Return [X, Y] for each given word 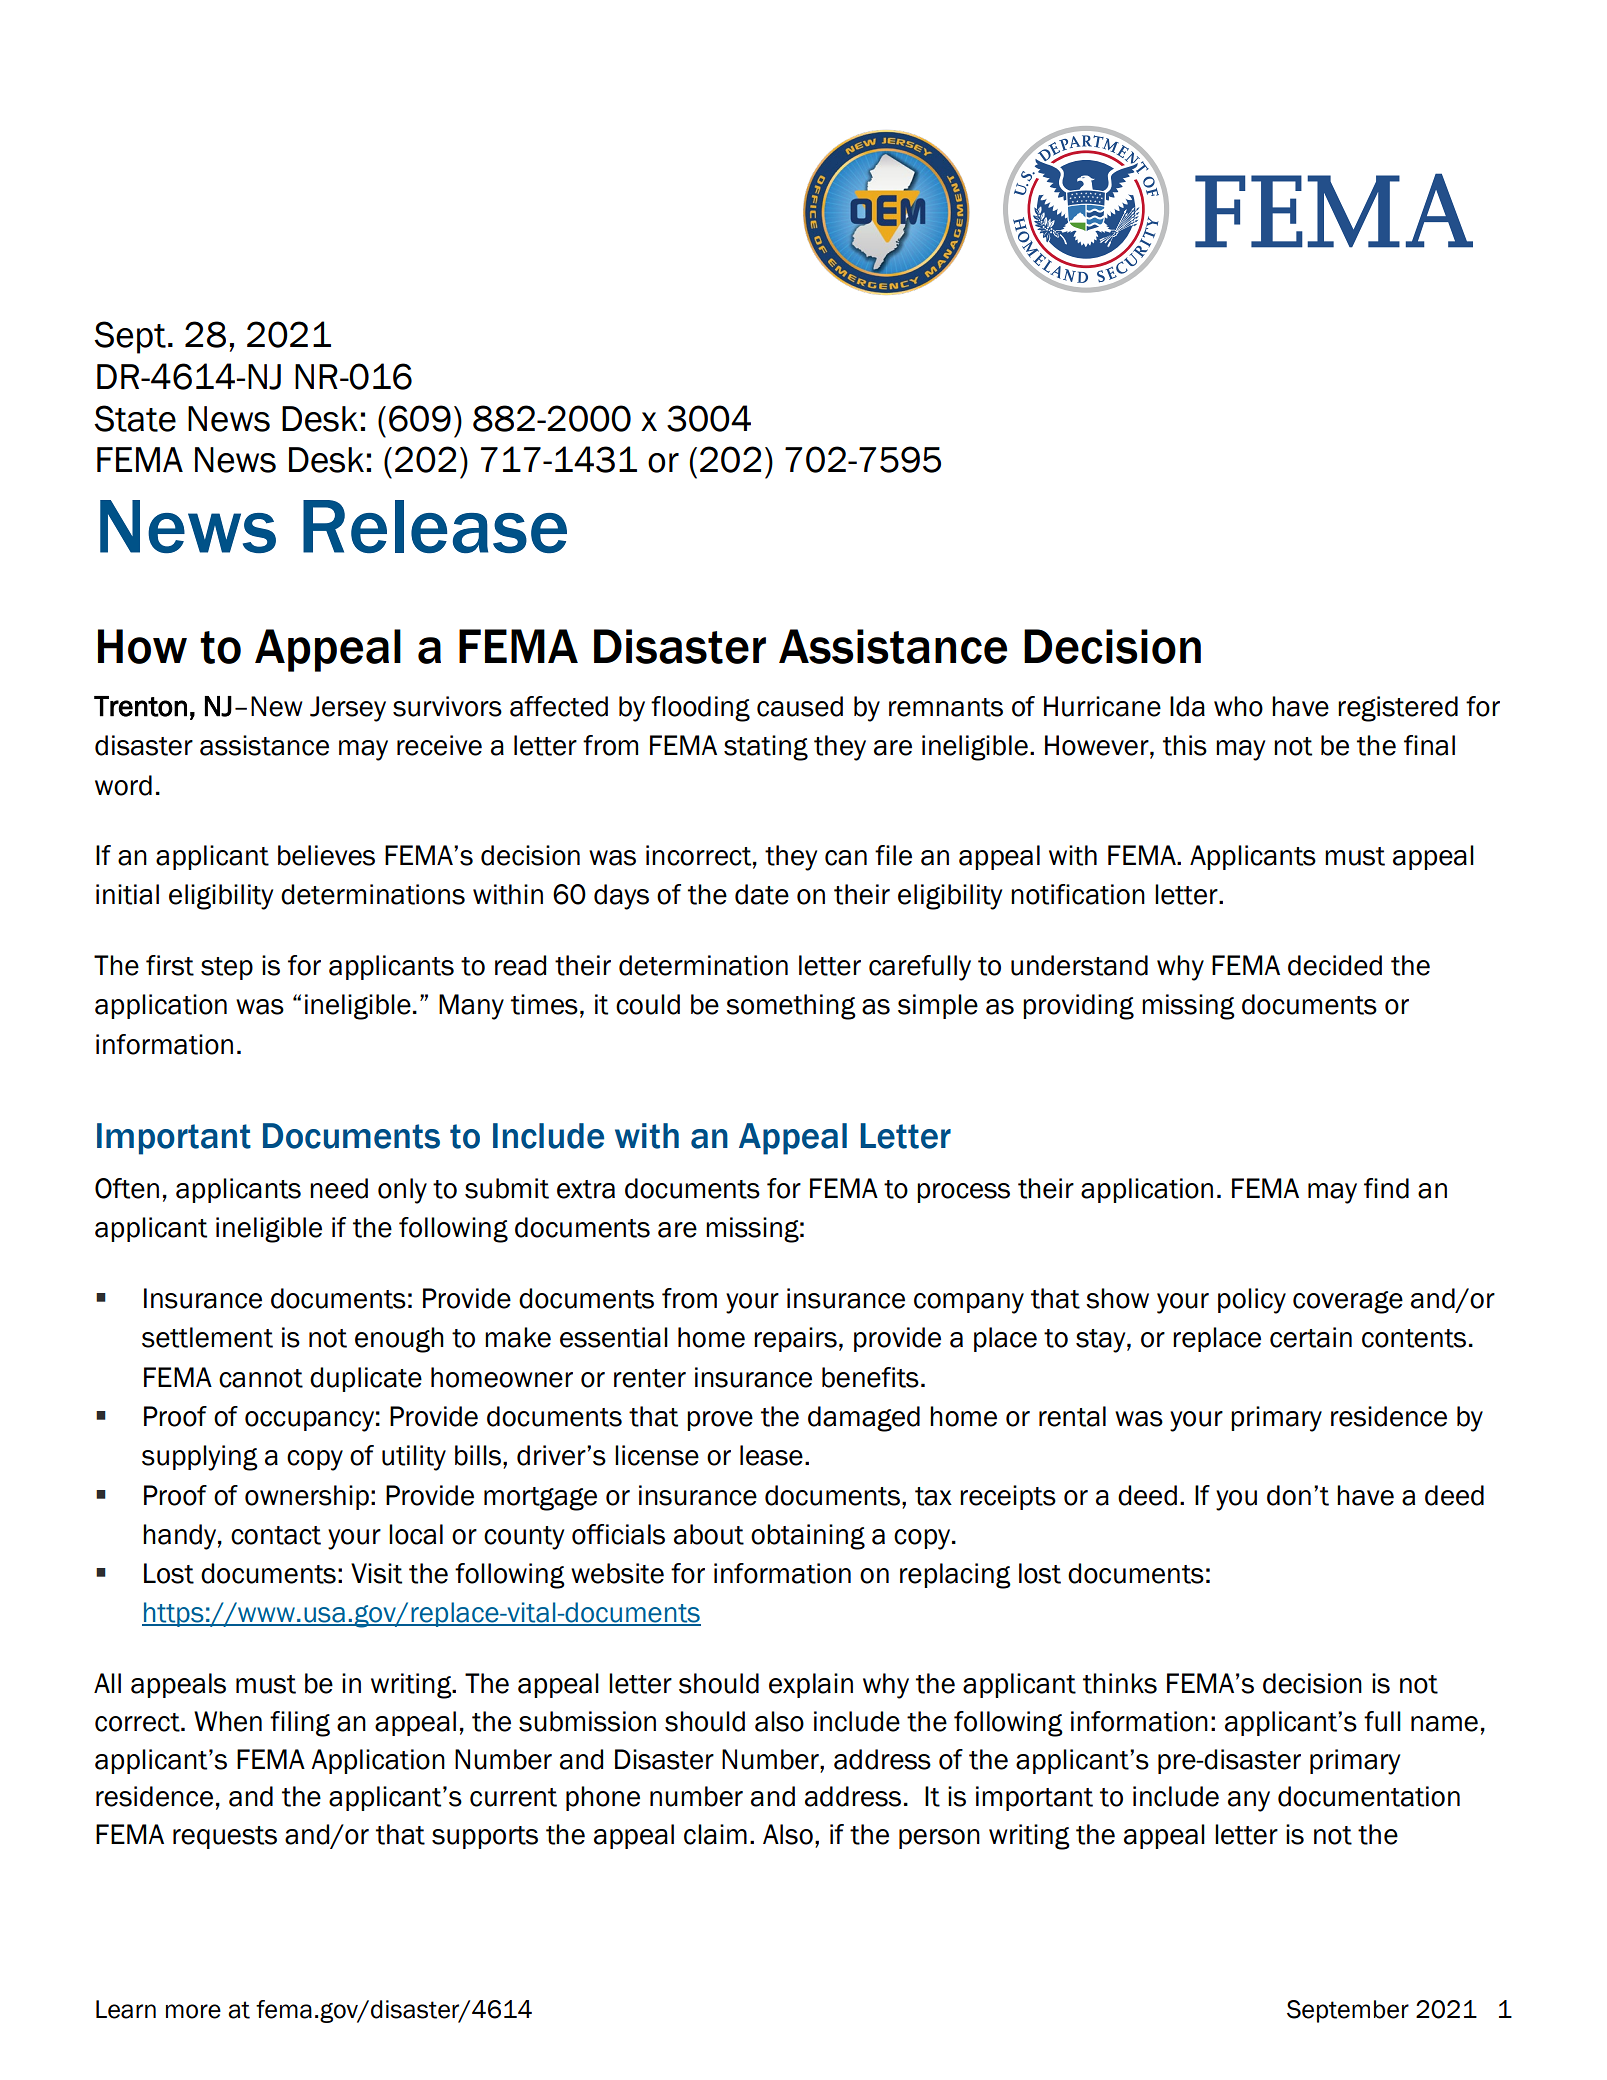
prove [720, 1421]
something [791, 1007]
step [227, 968]
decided [1335, 965]
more [193, 2011]
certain [1311, 1337]
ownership [307, 1497]
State [135, 418]
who [1238, 706]
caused [800, 706]
